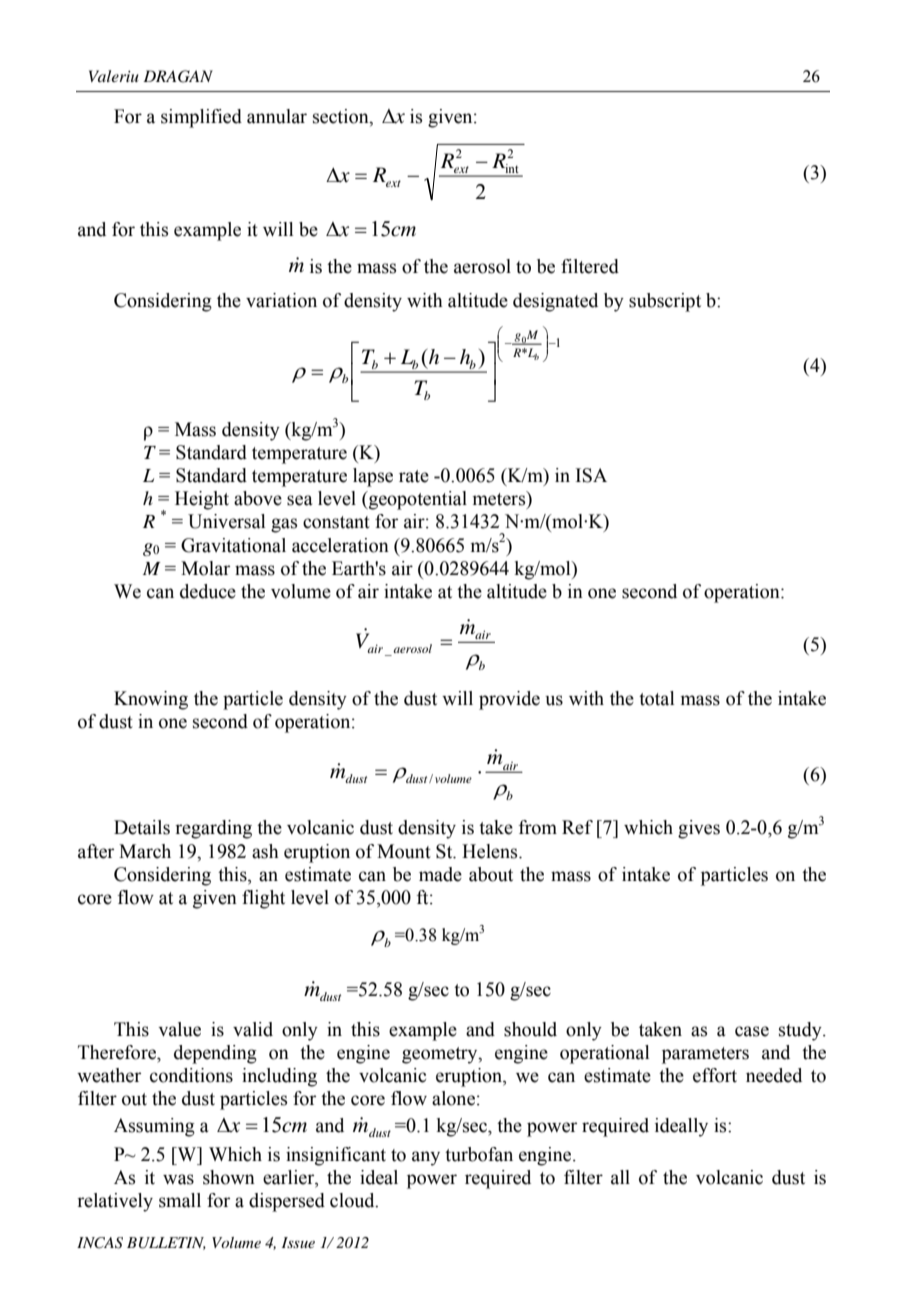 The image size is (904, 1316). What do you see at coordinates (417, 500) in the screenshot?
I see `geopotential` at bounding box center [417, 500].
